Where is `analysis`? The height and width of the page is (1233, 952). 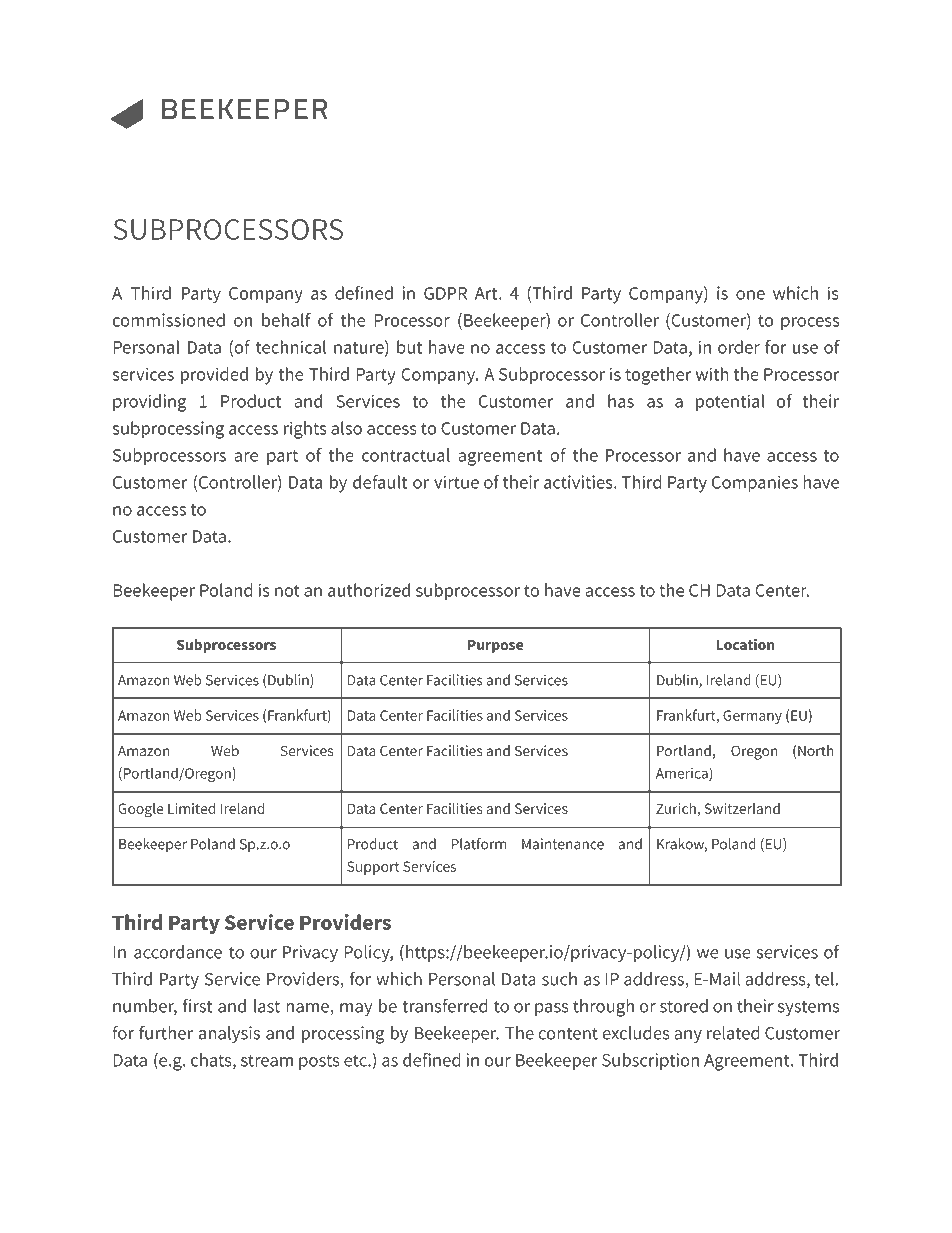 analysis is located at coordinates (229, 1035).
